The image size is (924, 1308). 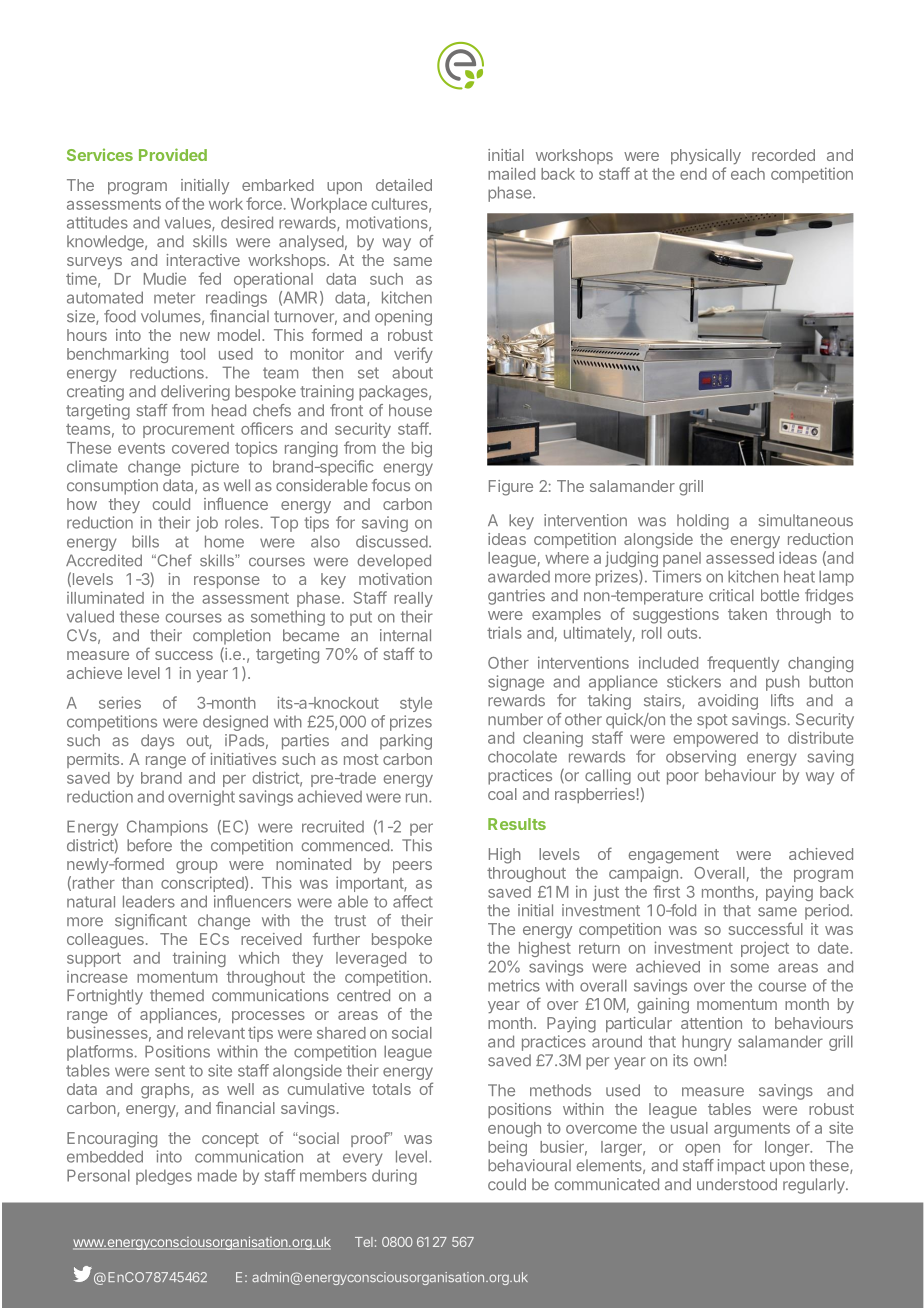 I want to click on Figure, so click(x=511, y=488).
